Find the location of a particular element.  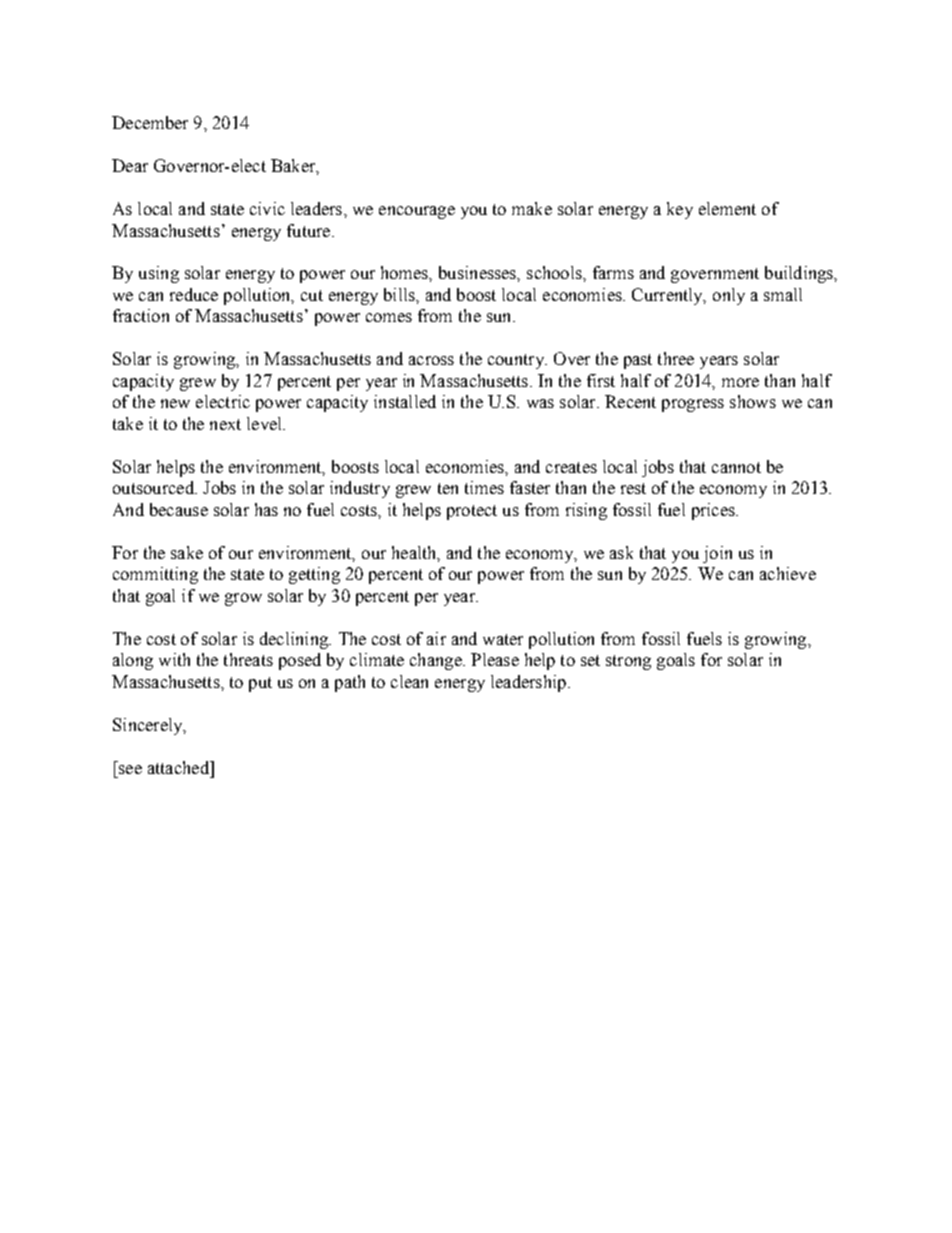

times is located at coordinates (484, 487).
